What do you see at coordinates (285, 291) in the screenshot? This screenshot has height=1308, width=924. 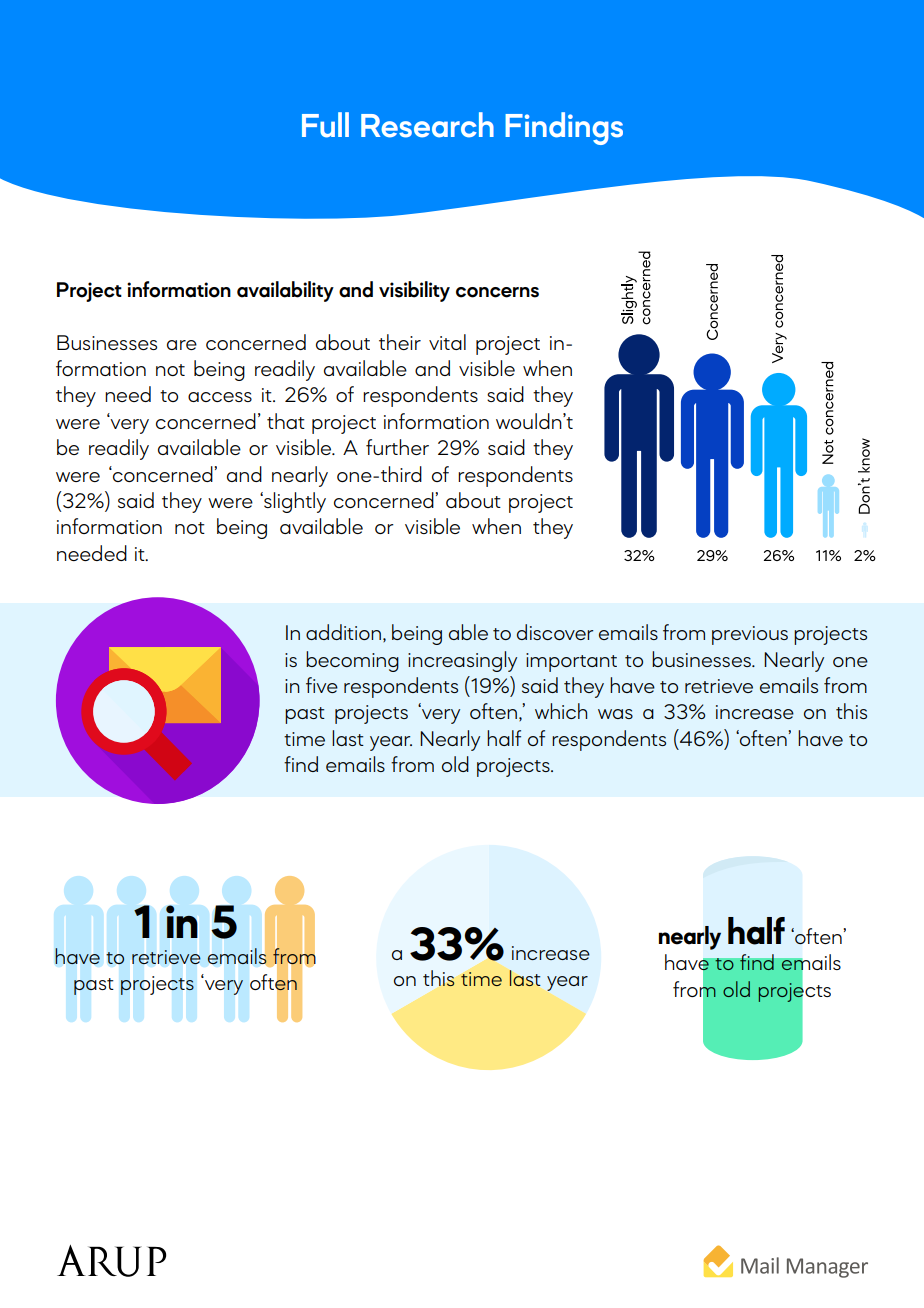 I see `availability` at bounding box center [285, 291].
